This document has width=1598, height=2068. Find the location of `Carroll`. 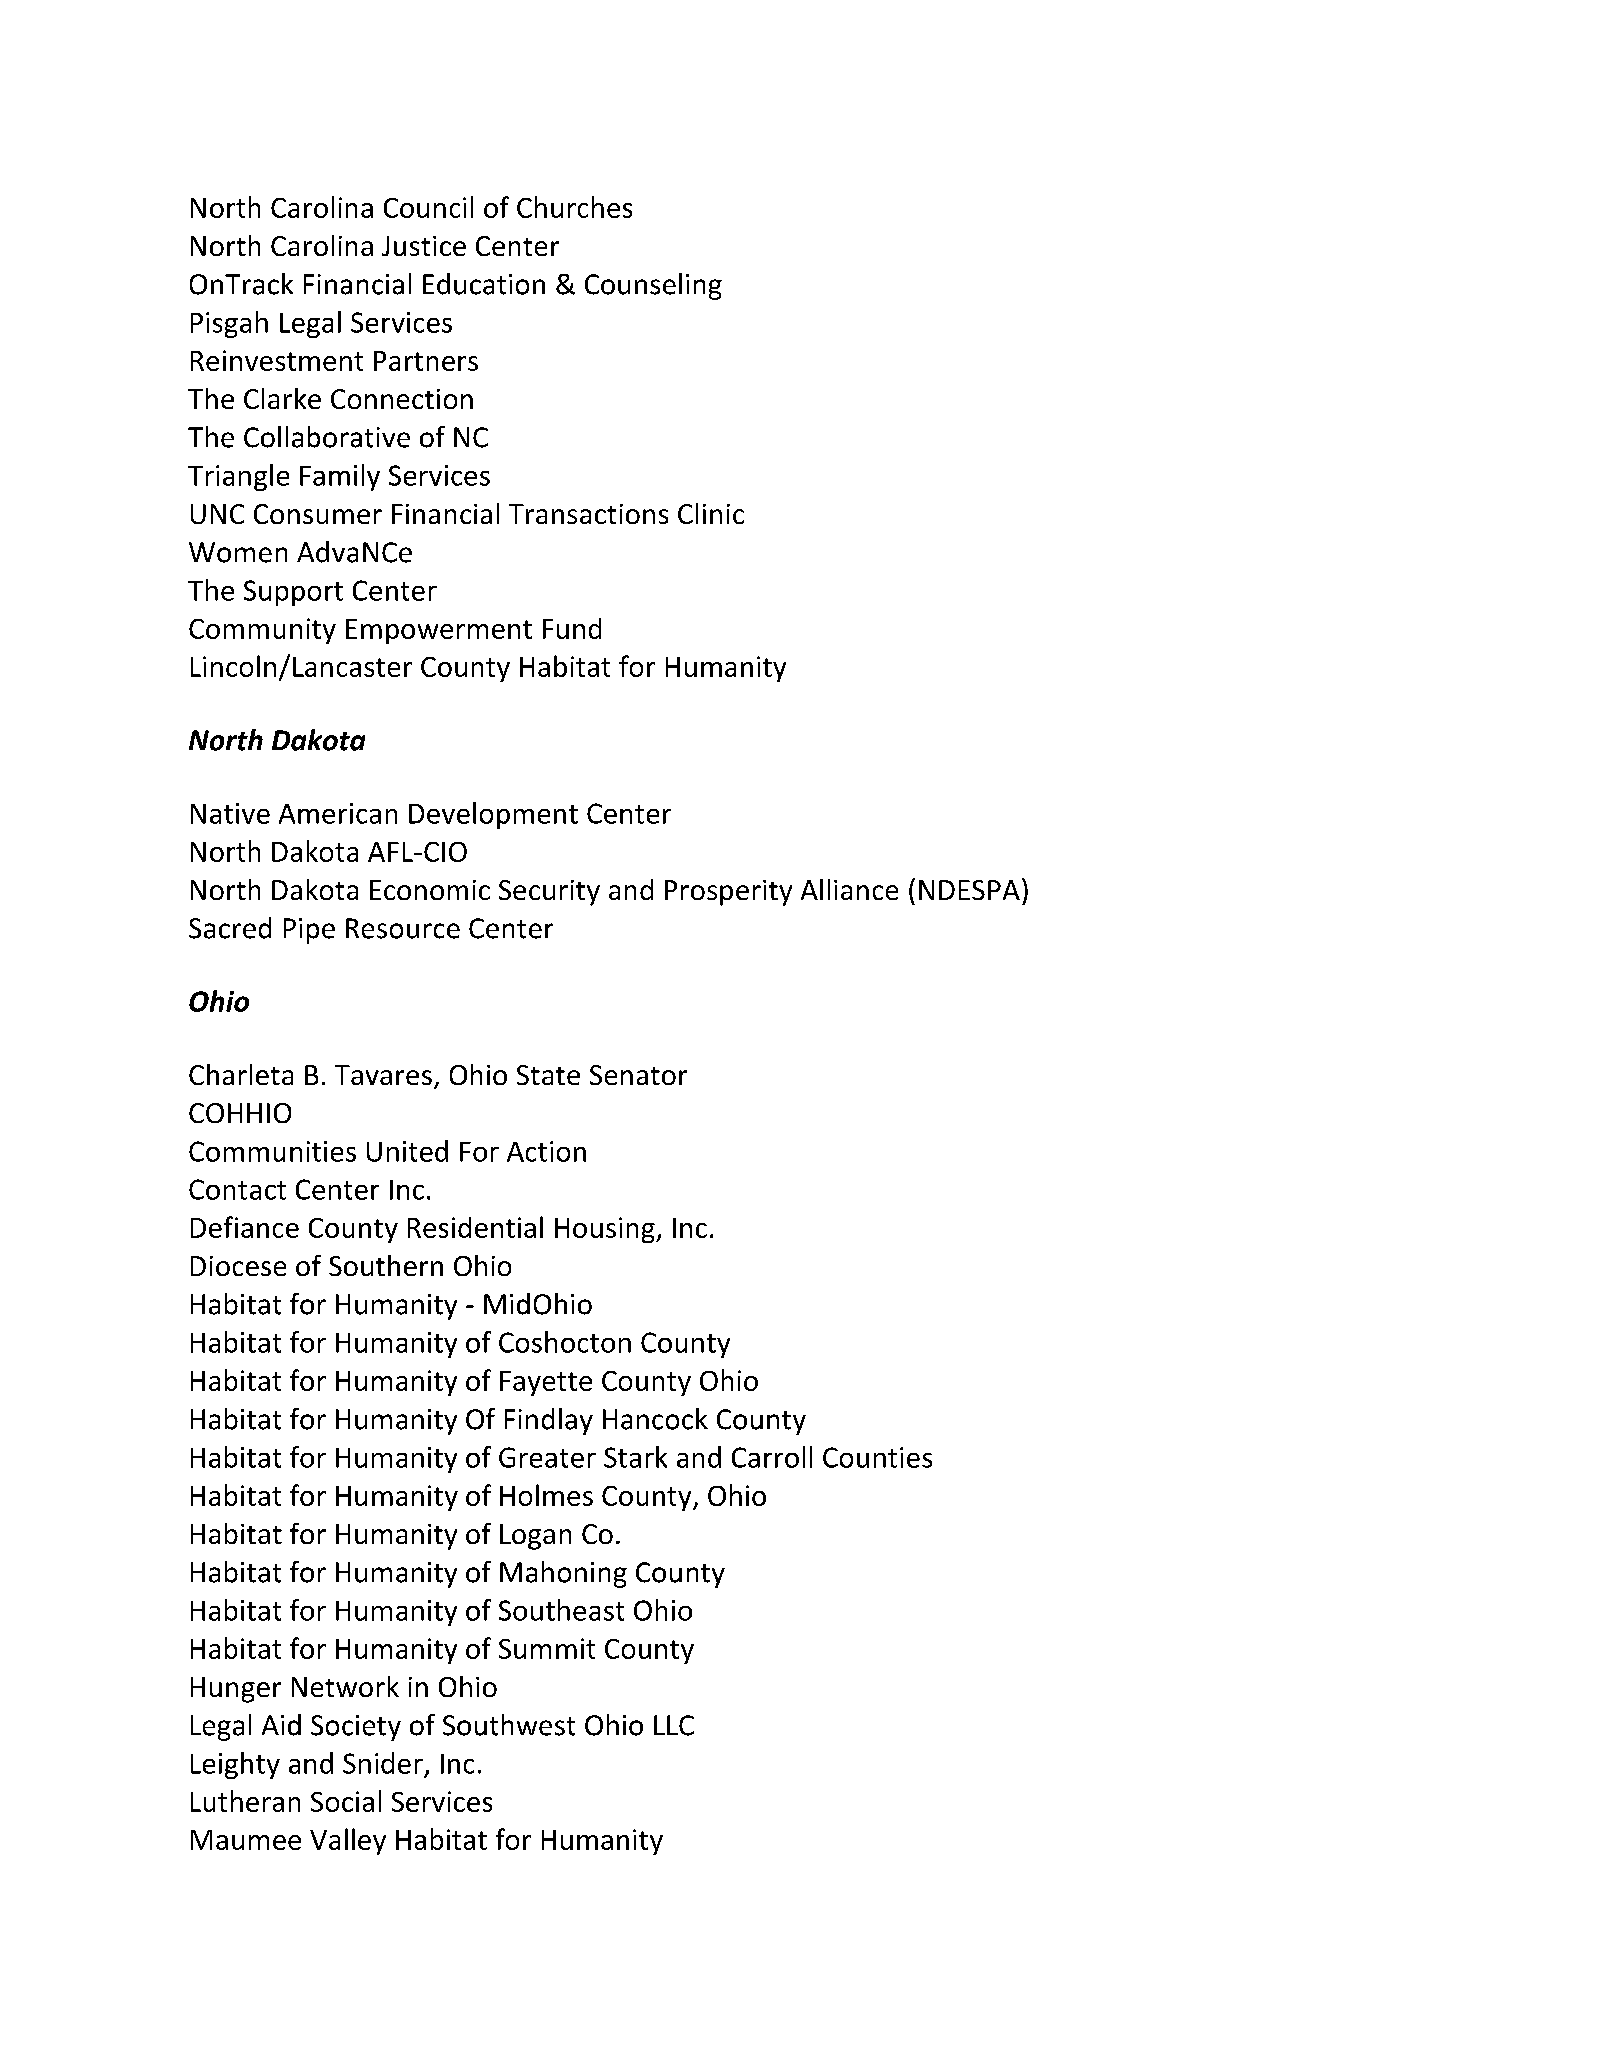

Carroll is located at coordinates (772, 1457).
